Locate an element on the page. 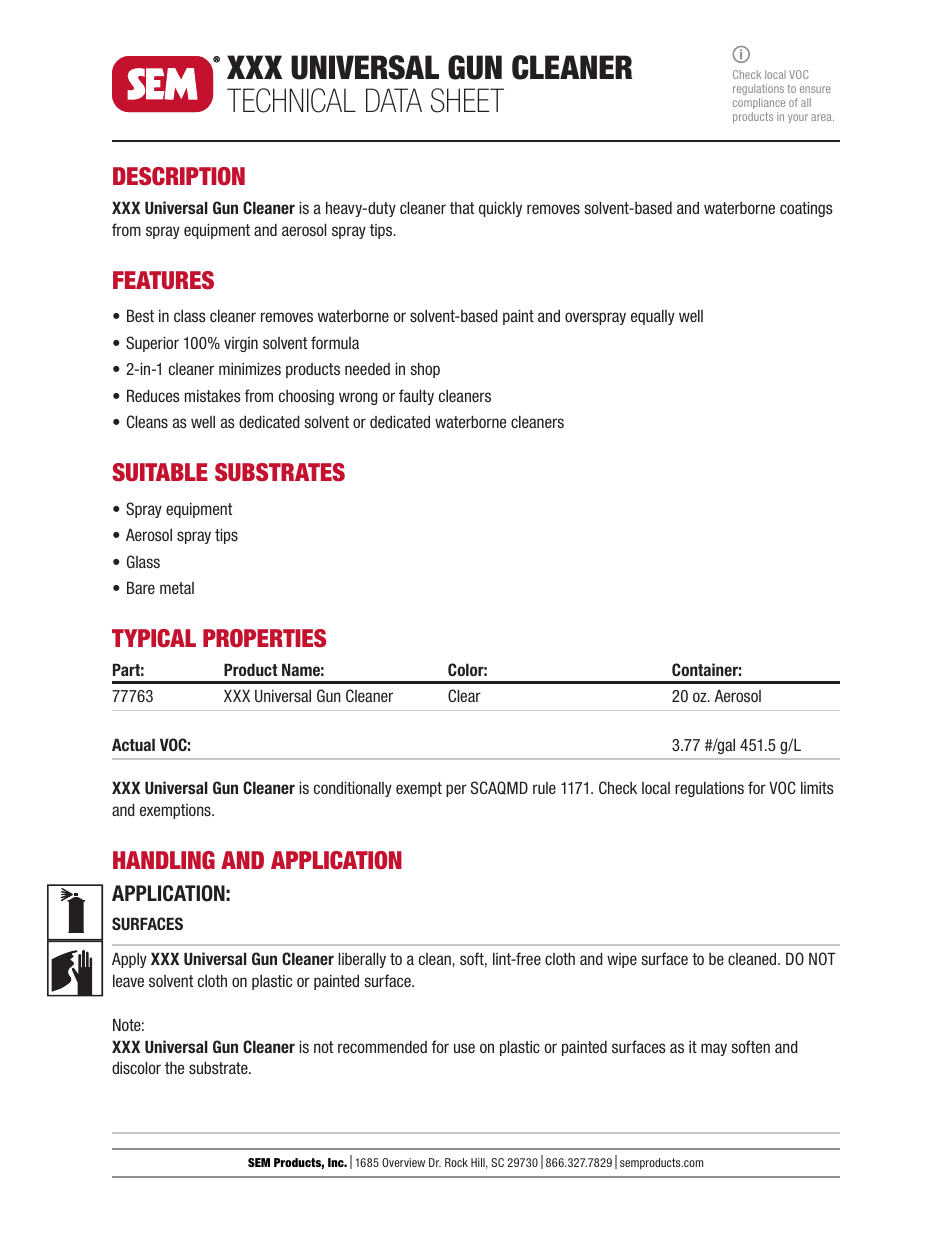  wipe is located at coordinates (622, 960).
